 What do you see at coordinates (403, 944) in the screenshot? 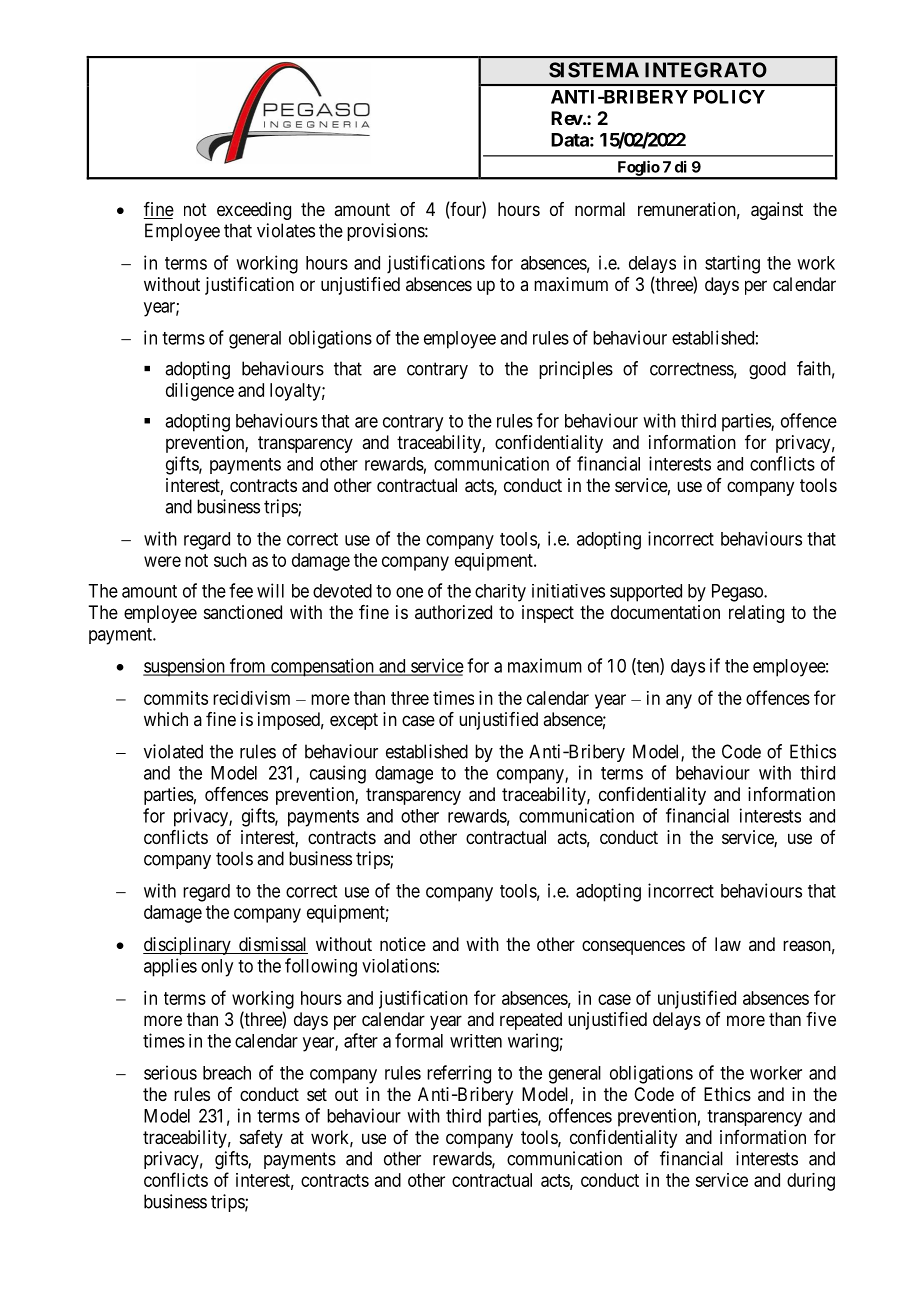
I see `notice` at bounding box center [403, 944].
